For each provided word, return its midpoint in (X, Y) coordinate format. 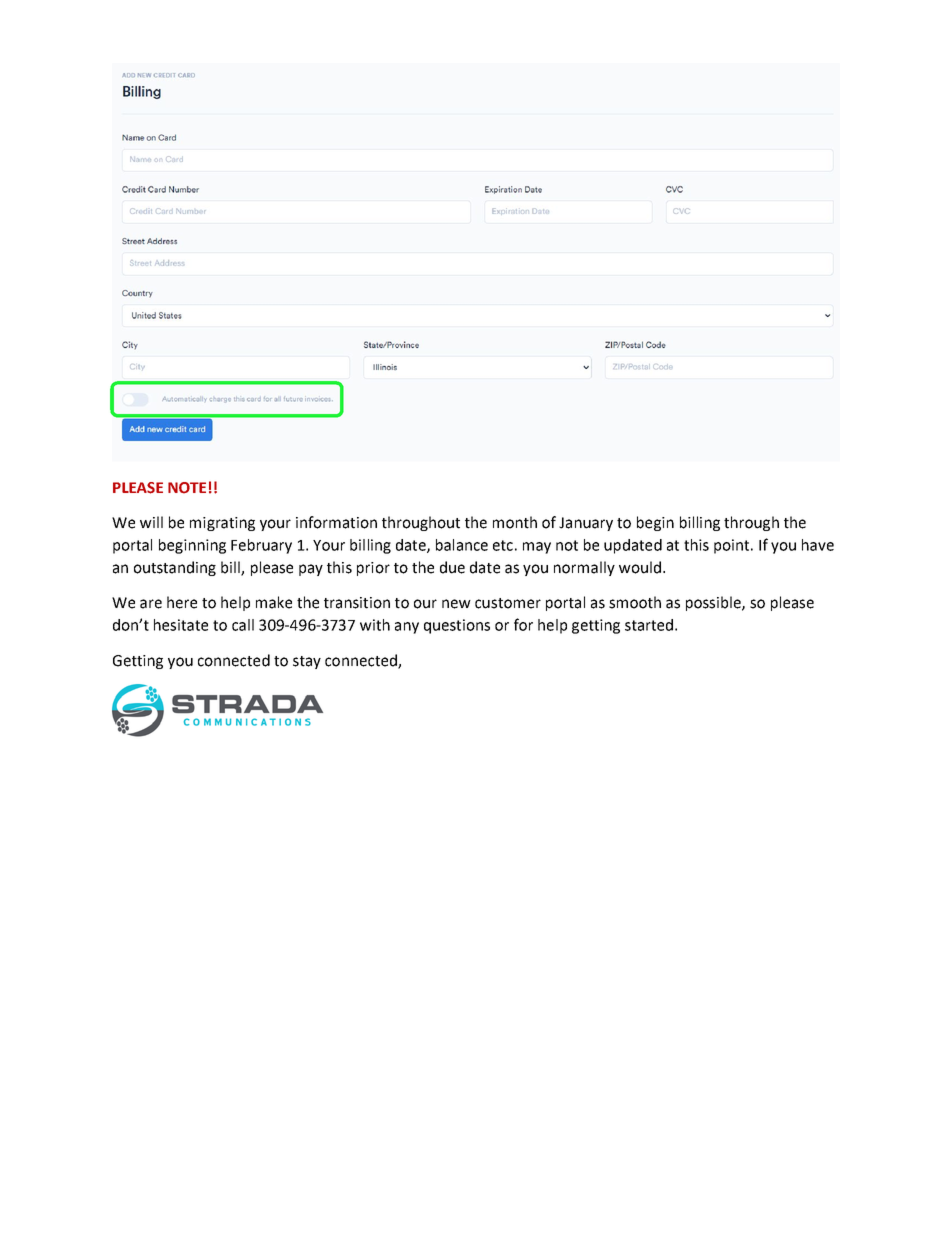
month (515, 522)
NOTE (187, 488)
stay (307, 662)
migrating (222, 524)
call (243, 625)
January (586, 524)
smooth (635, 602)
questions (457, 626)
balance (462, 545)
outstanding (175, 568)
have (818, 545)
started (649, 625)
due (452, 567)
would (640, 567)
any (407, 628)
